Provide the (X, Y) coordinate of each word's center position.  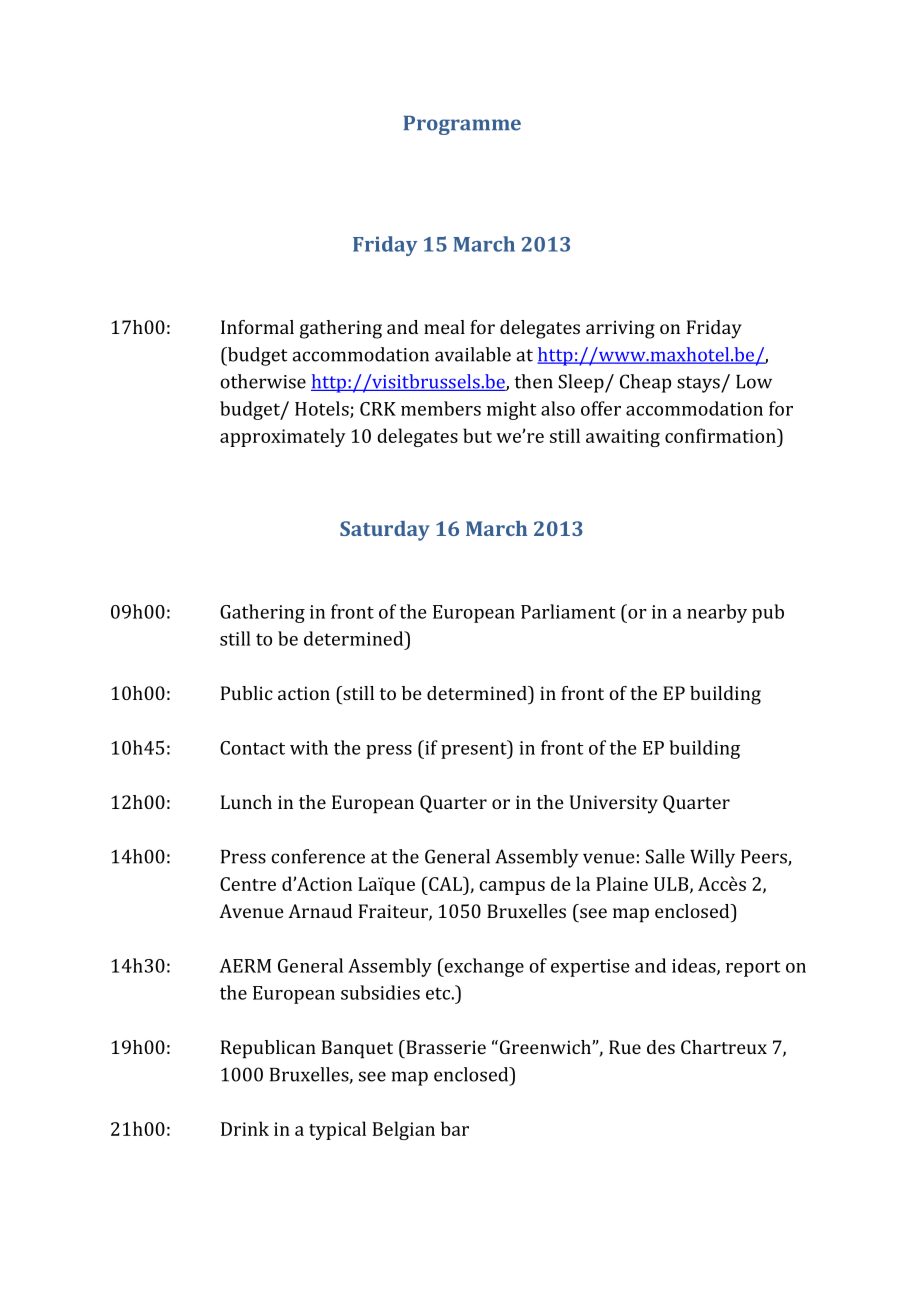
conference (318, 856)
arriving (620, 329)
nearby (717, 613)
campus (512, 888)
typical (337, 1130)
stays (699, 384)
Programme (462, 125)
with (309, 747)
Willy (712, 858)
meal (444, 327)
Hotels (323, 409)
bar (455, 1128)
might (511, 410)
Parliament (568, 611)
